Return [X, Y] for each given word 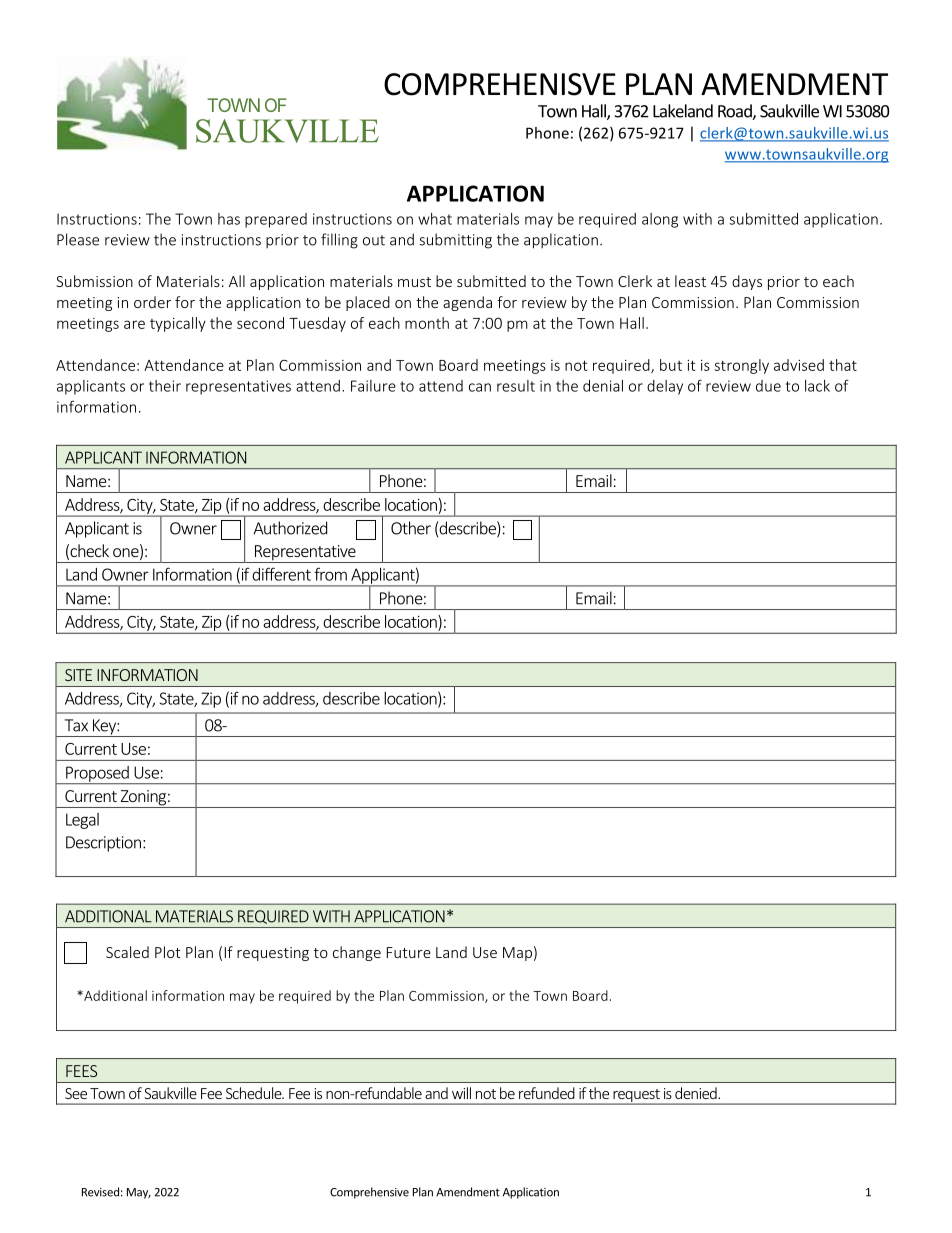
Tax [76, 725]
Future [409, 952]
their [165, 386]
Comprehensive [369, 1193]
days [747, 282]
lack [817, 386]
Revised [100, 1192]
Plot [168, 952]
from [330, 574]
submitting [455, 241]
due [768, 386]
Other [411, 528]
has [229, 219]
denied [697, 1093]
